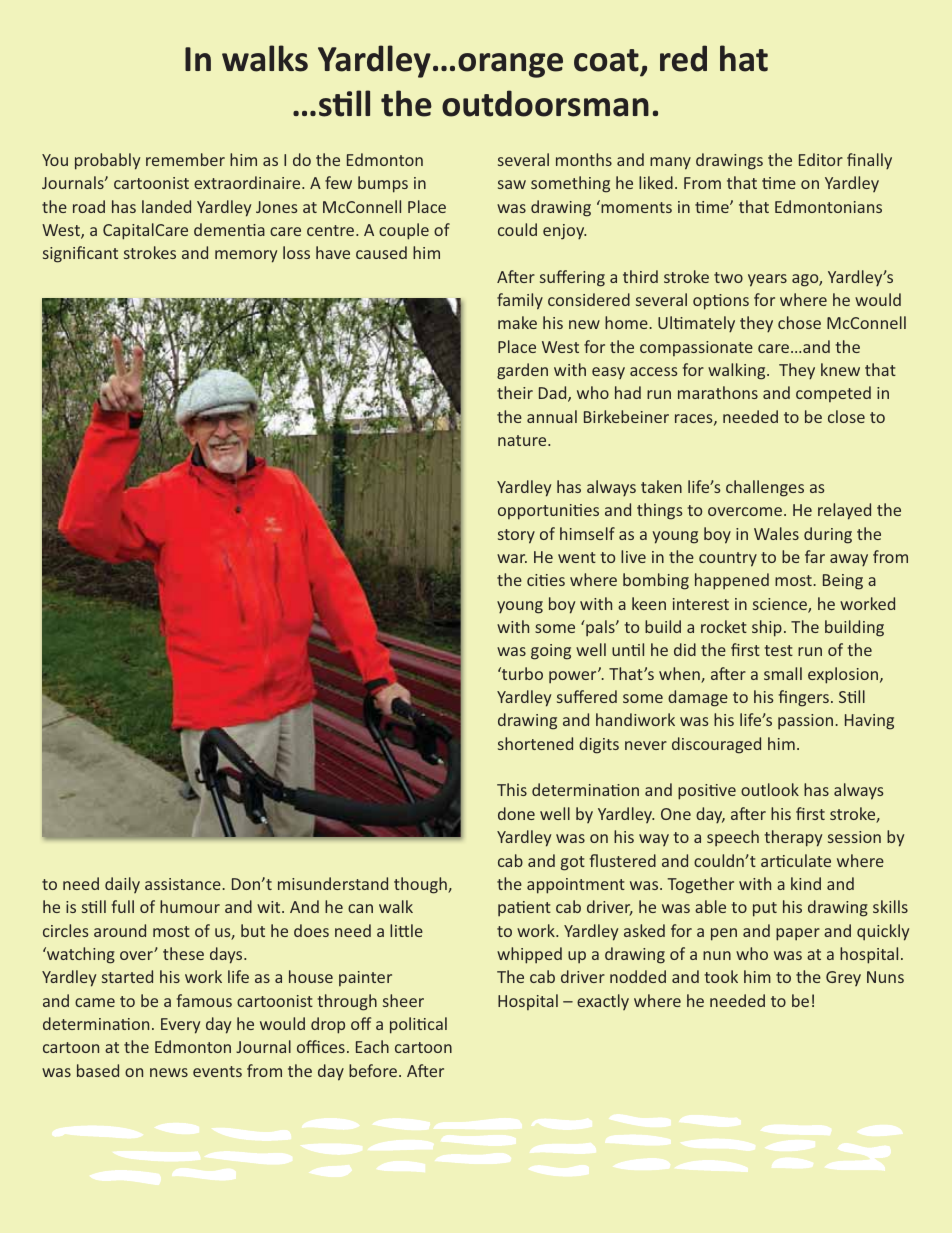 This screenshot has width=952, height=1233. Describe the element at coordinates (265, 58) in the screenshot. I see `walks` at that location.
